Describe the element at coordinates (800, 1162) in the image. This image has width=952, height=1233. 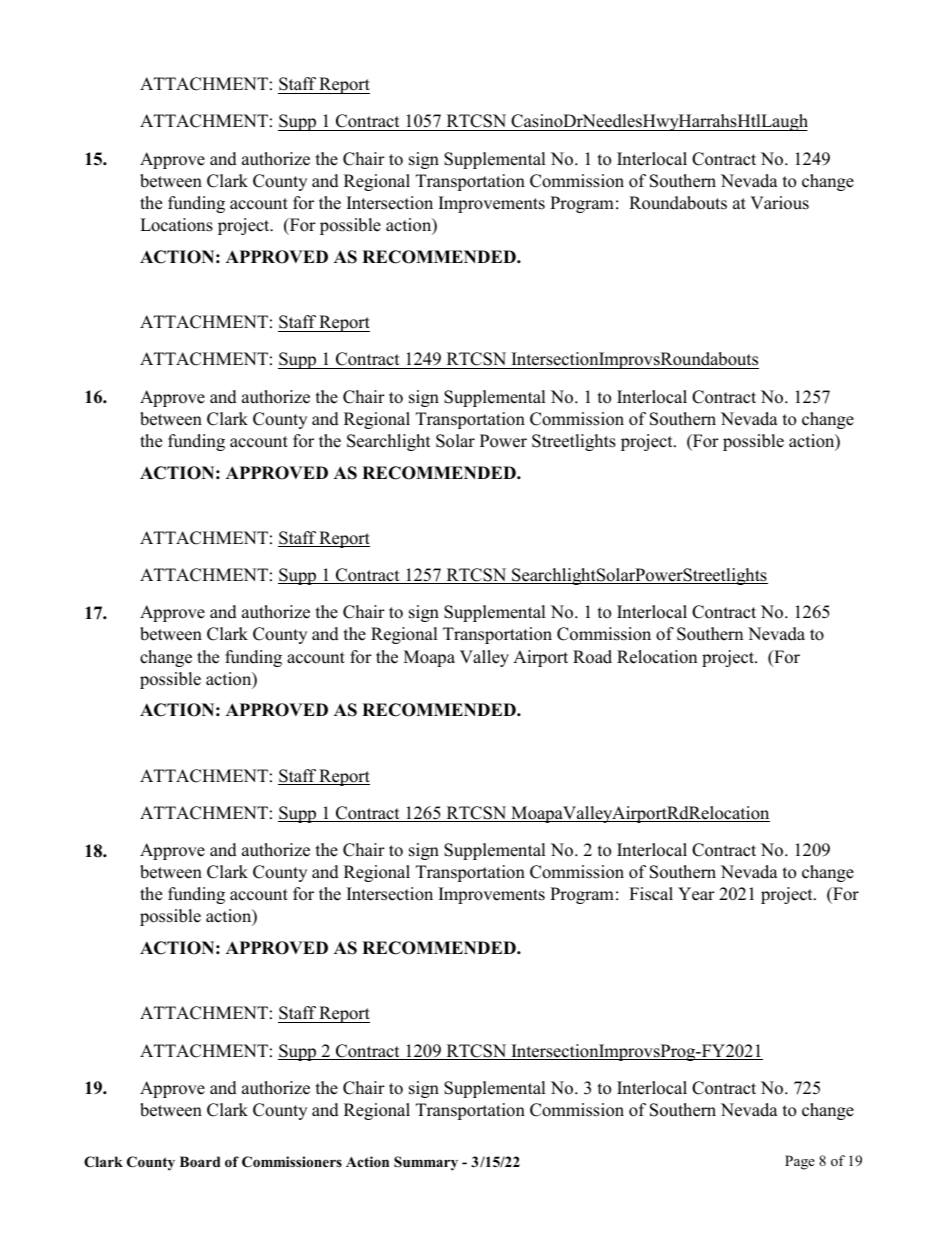
I see `Page` at that location.
